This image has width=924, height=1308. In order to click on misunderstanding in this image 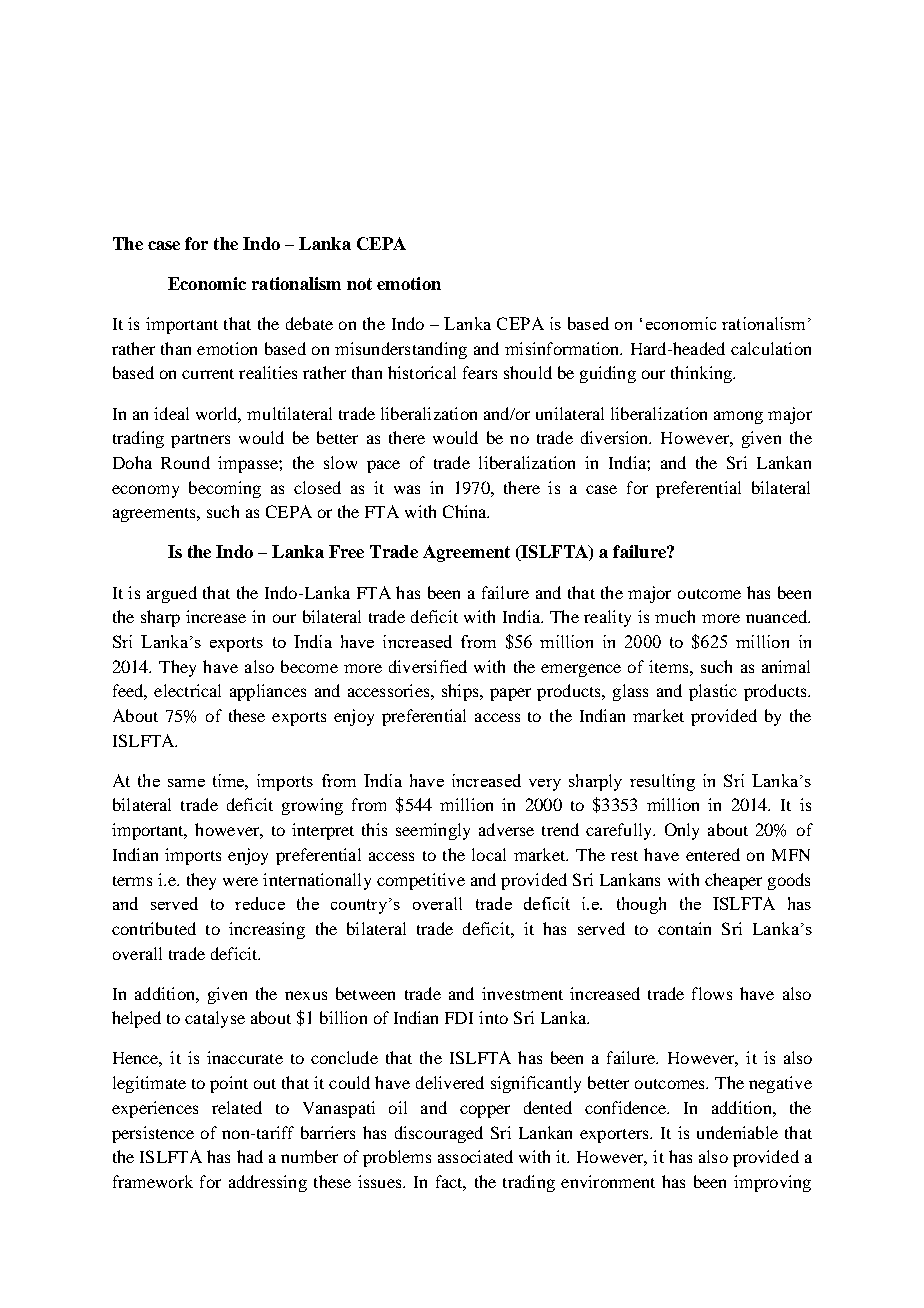, I will do `click(401, 350)`.
